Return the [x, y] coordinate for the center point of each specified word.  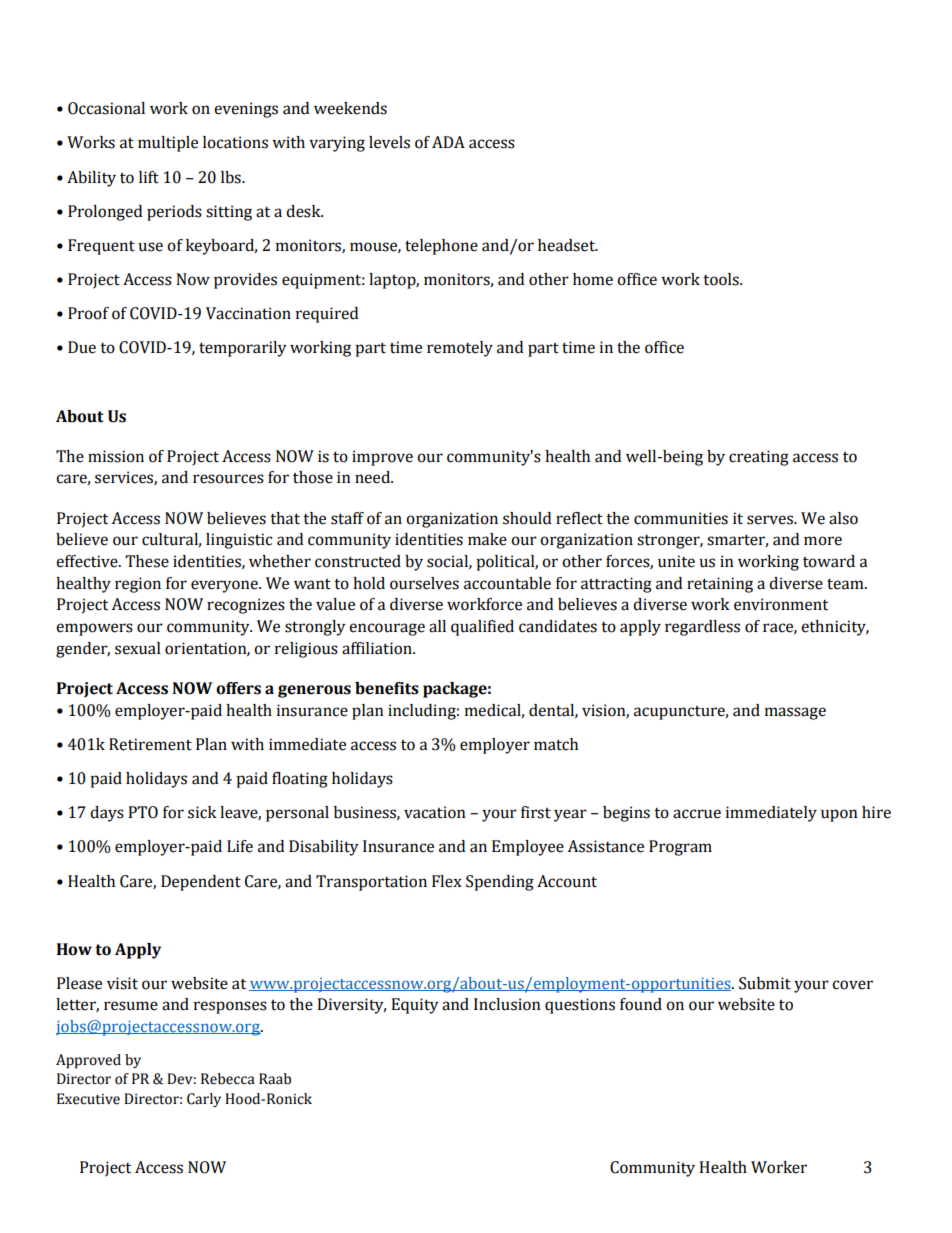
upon [839, 815]
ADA [448, 142]
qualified [482, 628]
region [138, 585]
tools [722, 279]
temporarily [243, 349]
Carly [204, 1100]
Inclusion [507, 1004]
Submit [765, 983]
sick [202, 812]
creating [759, 458]
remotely [460, 349]
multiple [168, 144]
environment [781, 604]
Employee [528, 848]
